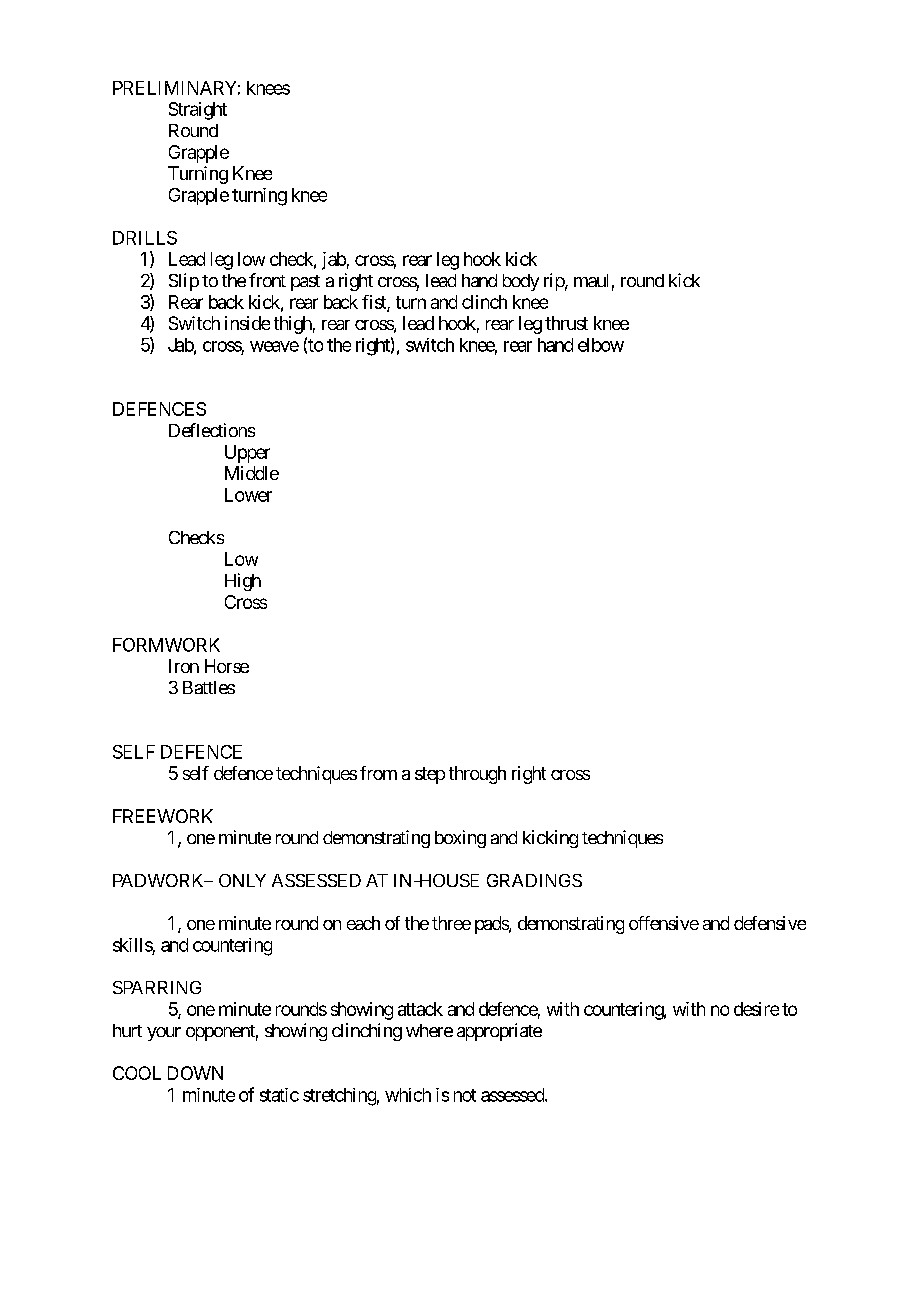  What do you see at coordinates (477, 775) in the page?
I see `through` at bounding box center [477, 775].
